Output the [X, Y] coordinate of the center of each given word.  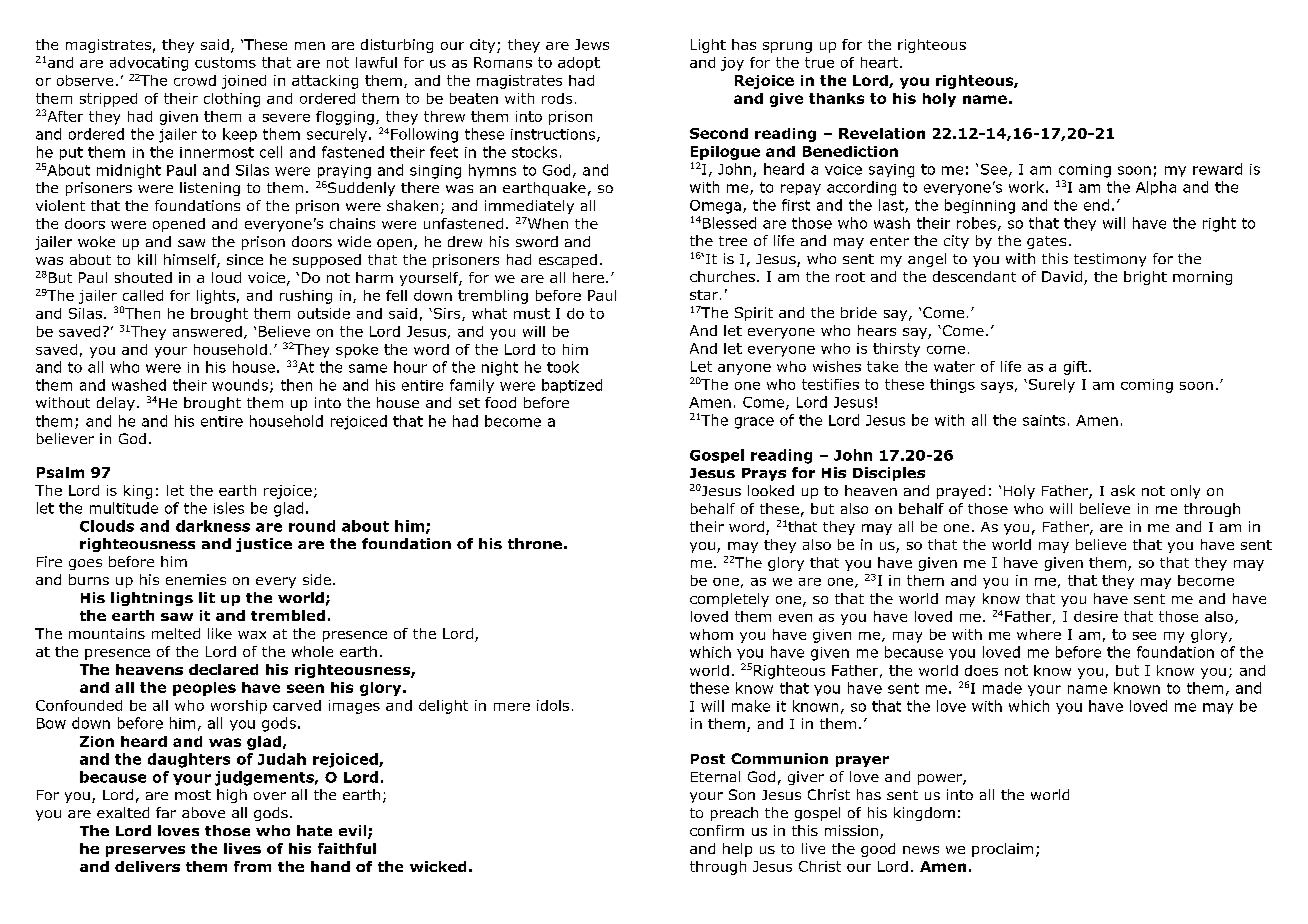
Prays [764, 474]
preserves [145, 851]
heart [881, 62]
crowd [195, 80]
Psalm [60, 472]
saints [1044, 420]
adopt [579, 64]
